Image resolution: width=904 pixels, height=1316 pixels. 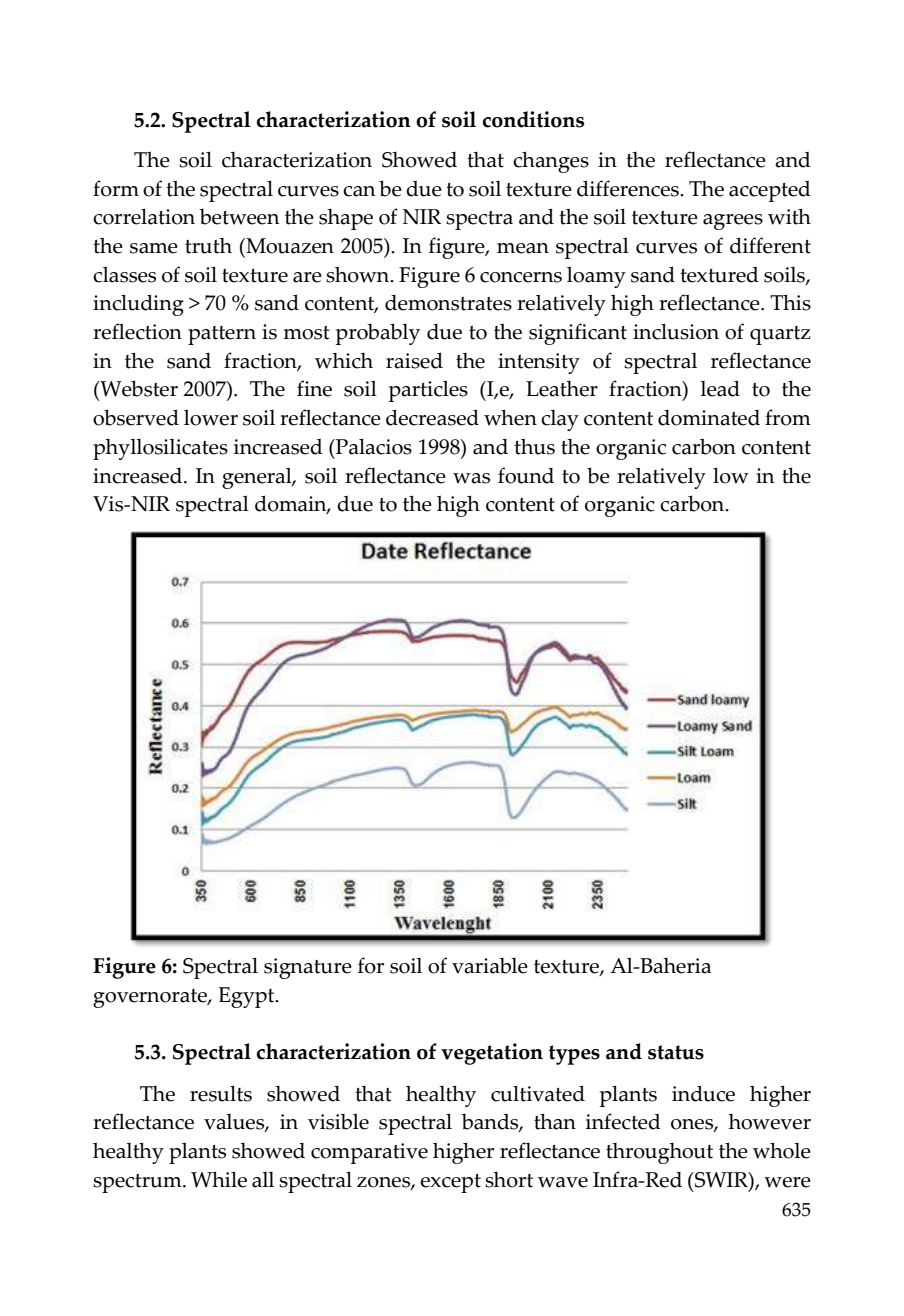 What do you see at coordinates (770, 191) in the image?
I see `accepted` at bounding box center [770, 191].
